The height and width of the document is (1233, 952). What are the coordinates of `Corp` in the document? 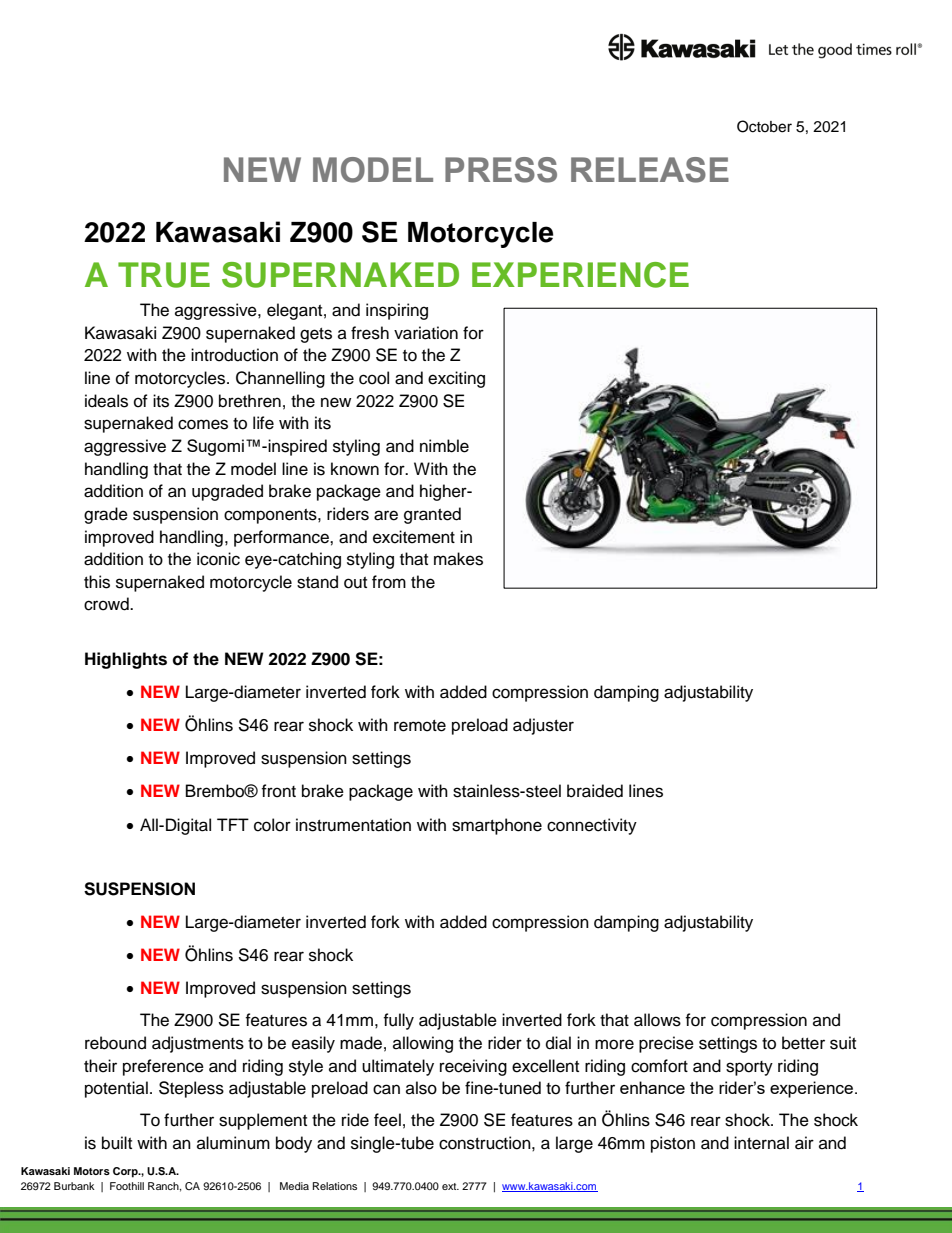 It's located at (126, 1172).
